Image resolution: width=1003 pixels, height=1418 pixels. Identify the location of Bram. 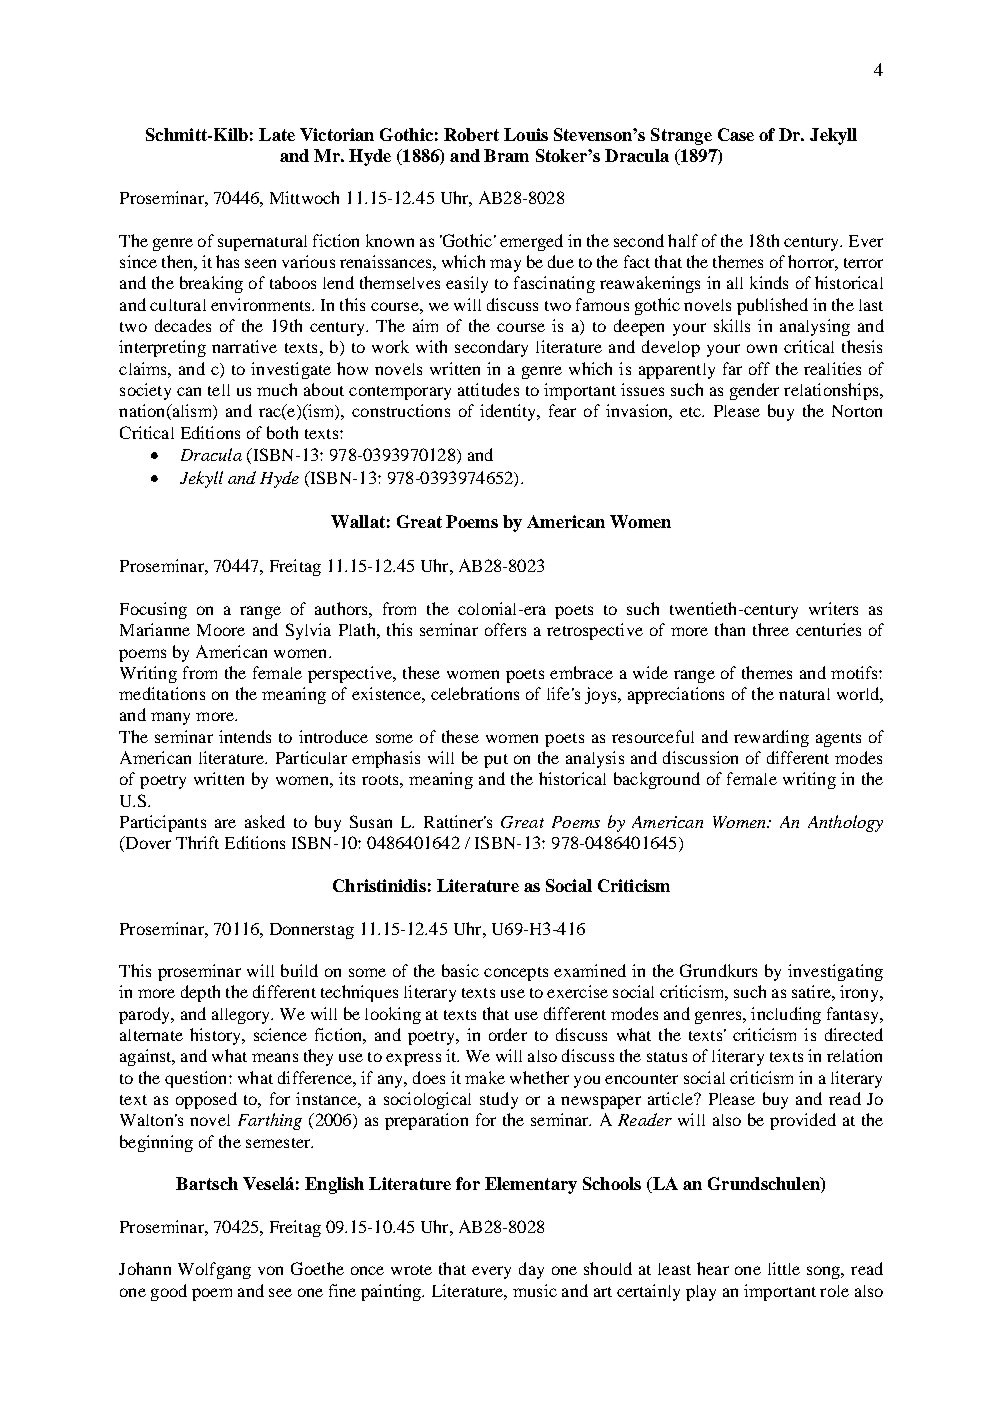
(506, 155).
